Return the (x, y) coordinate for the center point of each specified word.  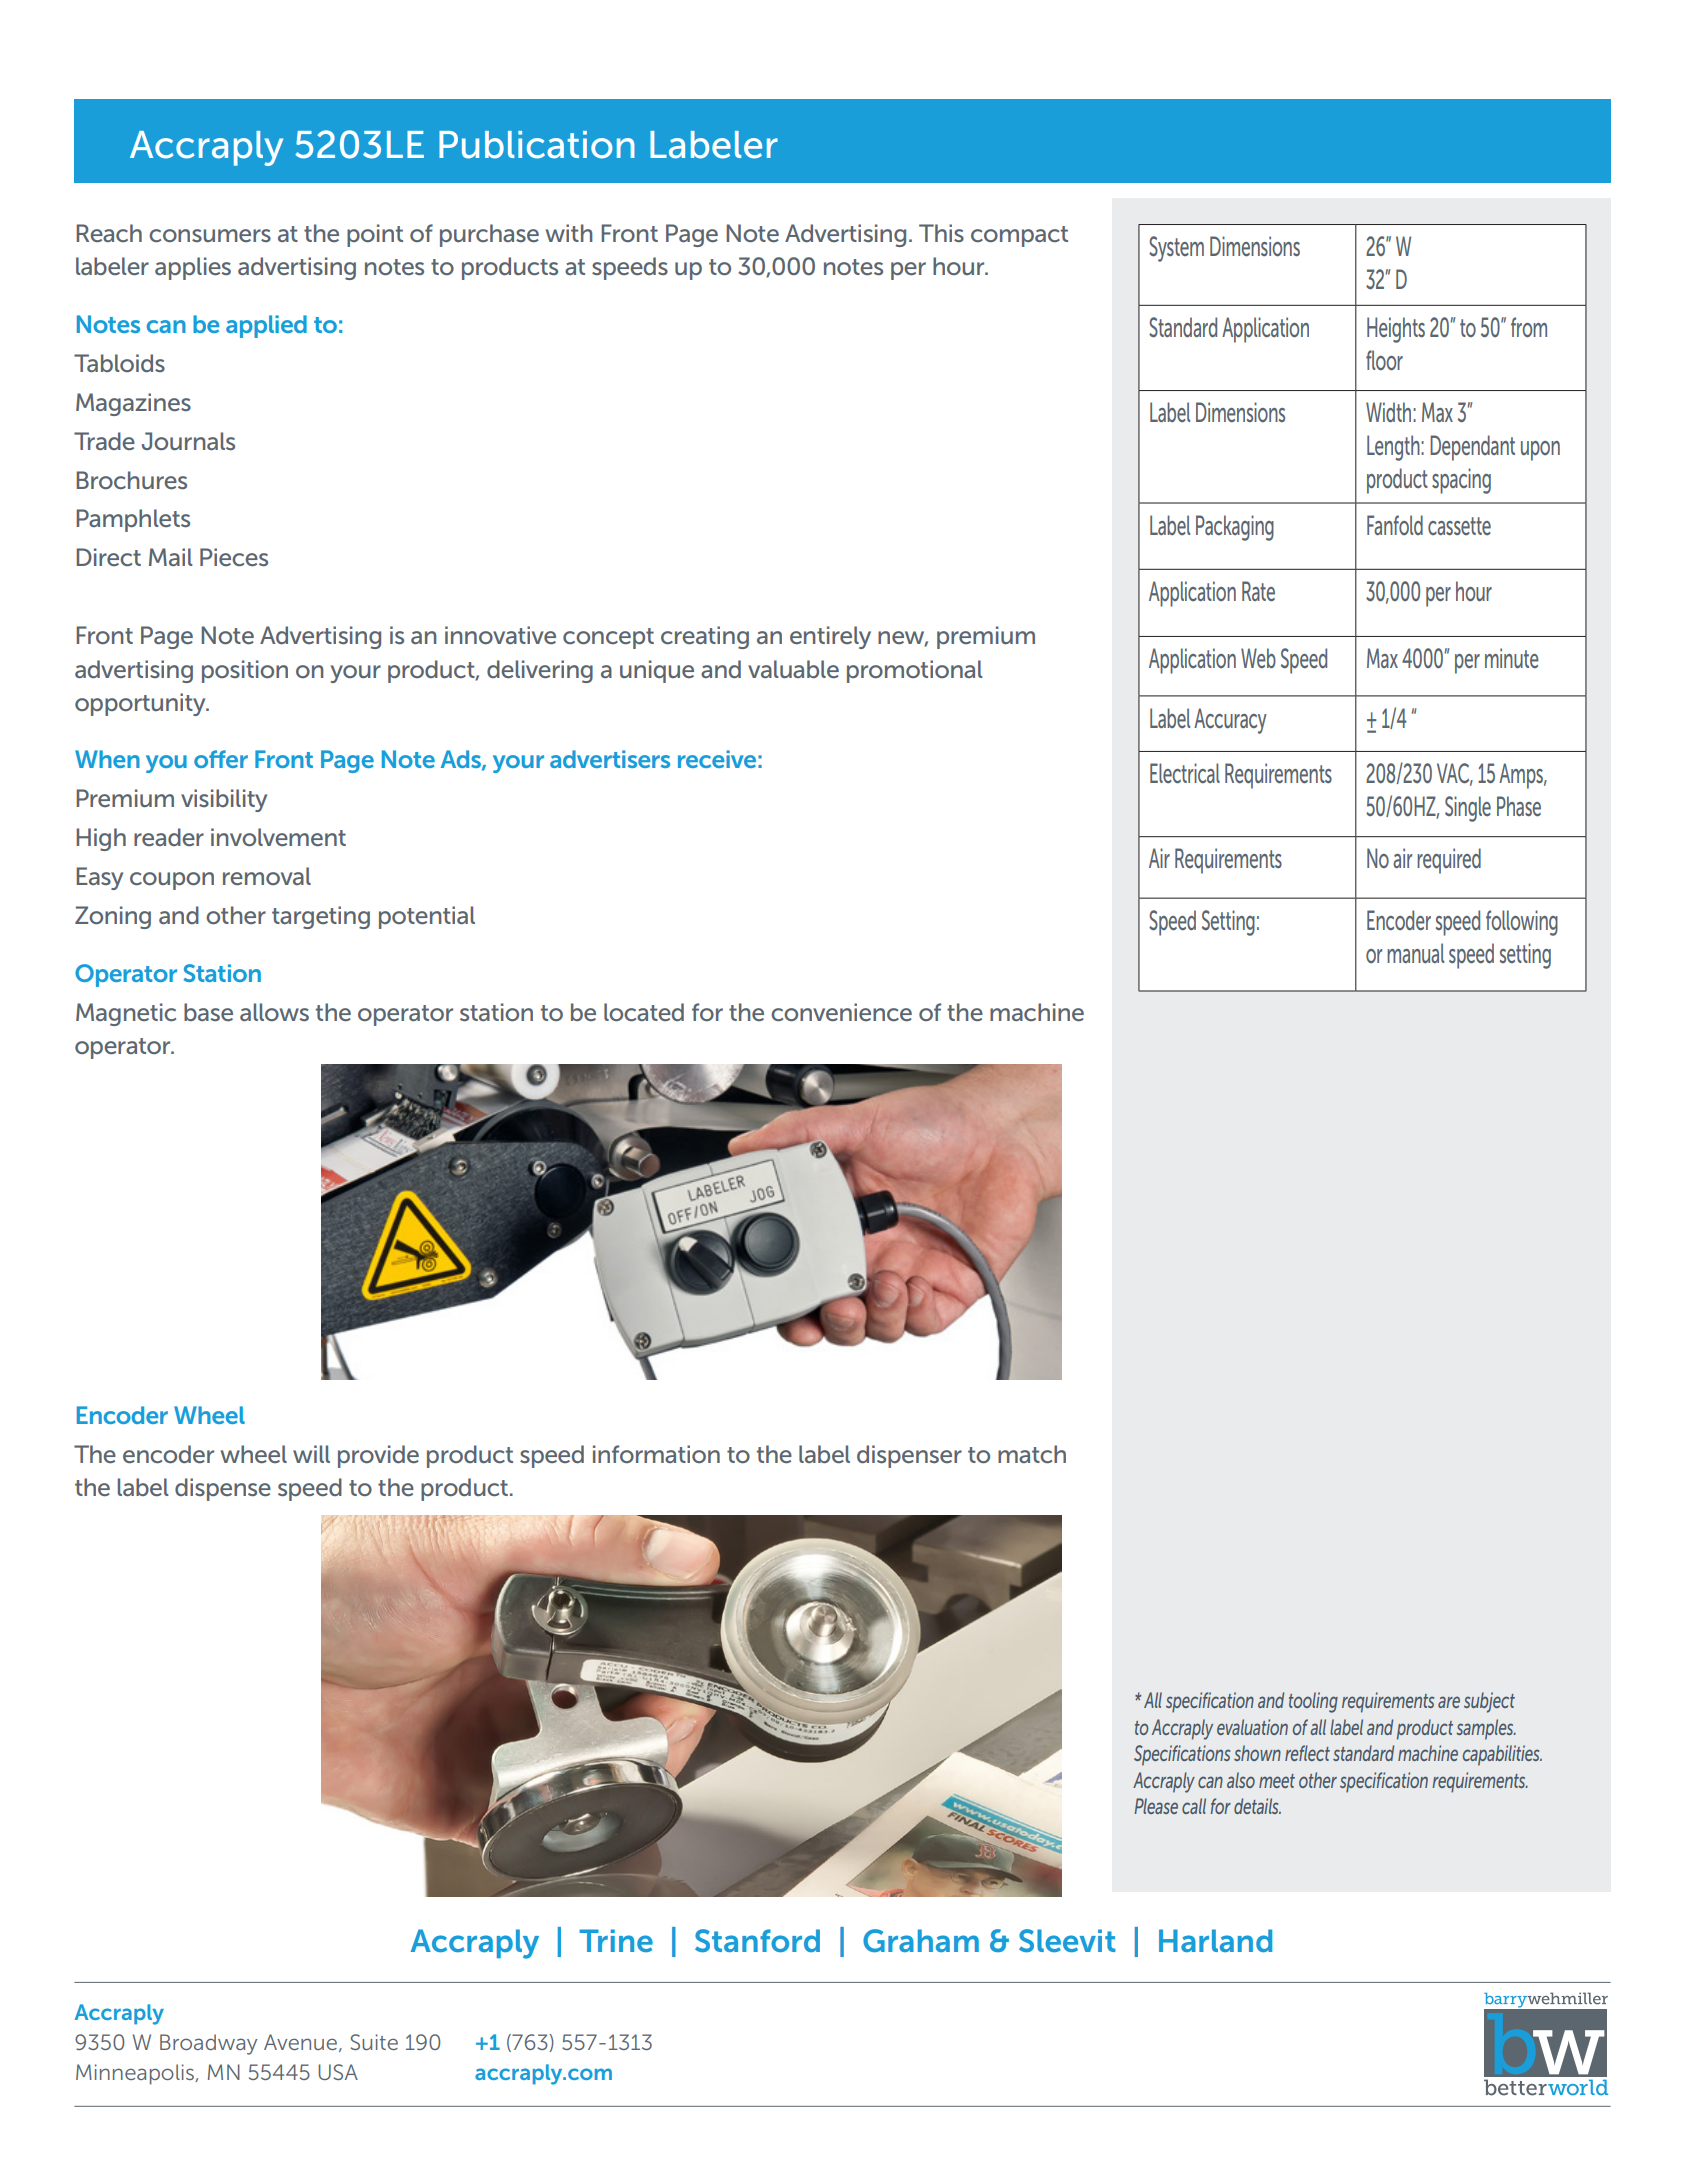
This (941, 233)
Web (1258, 658)
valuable (793, 669)
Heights (1396, 330)
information (656, 1454)
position (245, 671)
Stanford (757, 1940)
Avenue (302, 2043)
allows (274, 1012)
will (311, 1454)
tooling (1313, 1702)
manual (1415, 953)
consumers (210, 235)
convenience (841, 1012)
